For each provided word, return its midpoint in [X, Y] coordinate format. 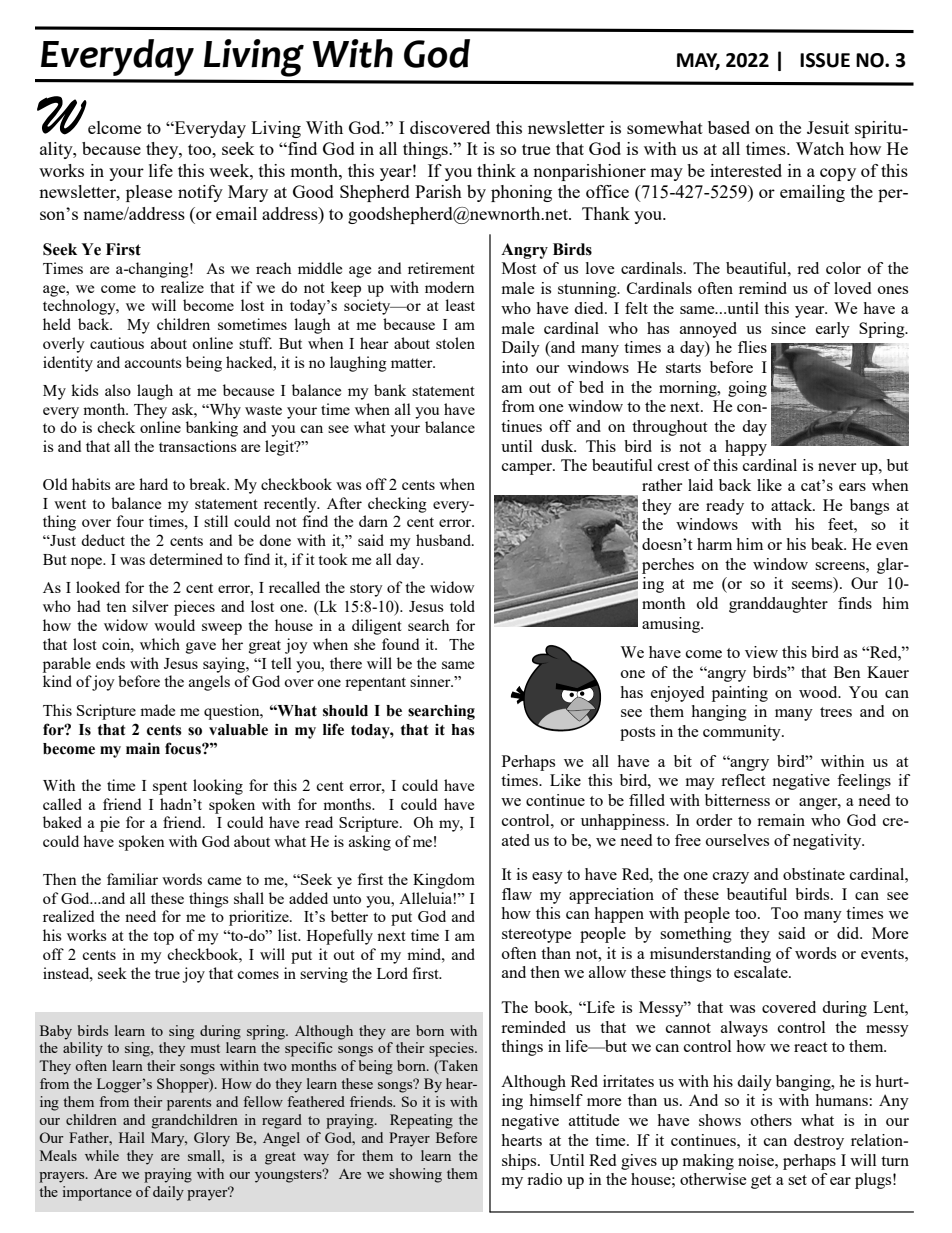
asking [370, 843]
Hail [132, 1137]
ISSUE [825, 60]
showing [415, 1175]
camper [528, 469]
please [149, 193]
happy [746, 448]
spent [170, 788]
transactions [198, 446]
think [496, 170]
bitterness [737, 800]
